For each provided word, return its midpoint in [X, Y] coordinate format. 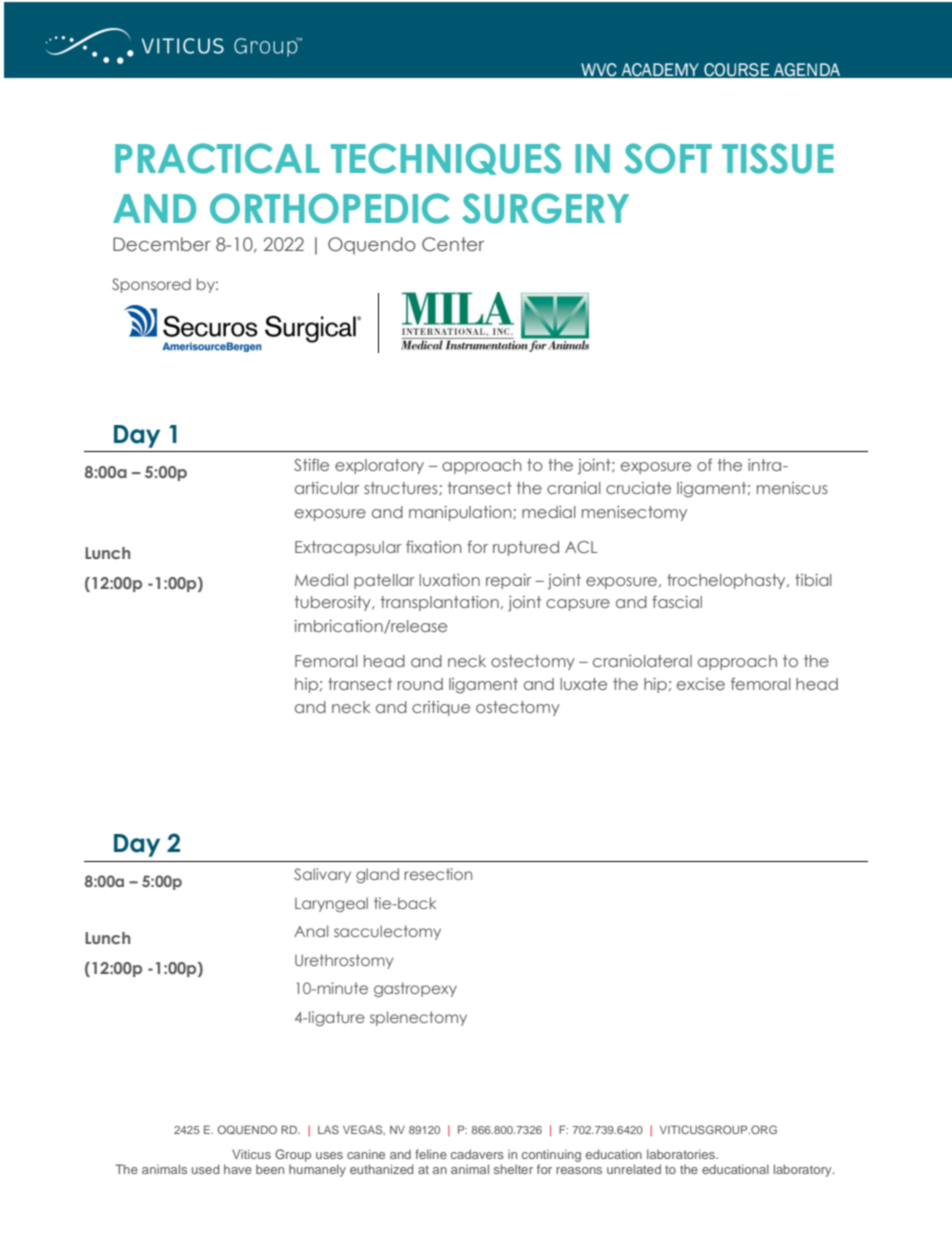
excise [701, 684]
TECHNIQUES [446, 159]
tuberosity [334, 603]
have [238, 1169]
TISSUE [778, 158]
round [420, 684]
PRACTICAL [217, 158]
